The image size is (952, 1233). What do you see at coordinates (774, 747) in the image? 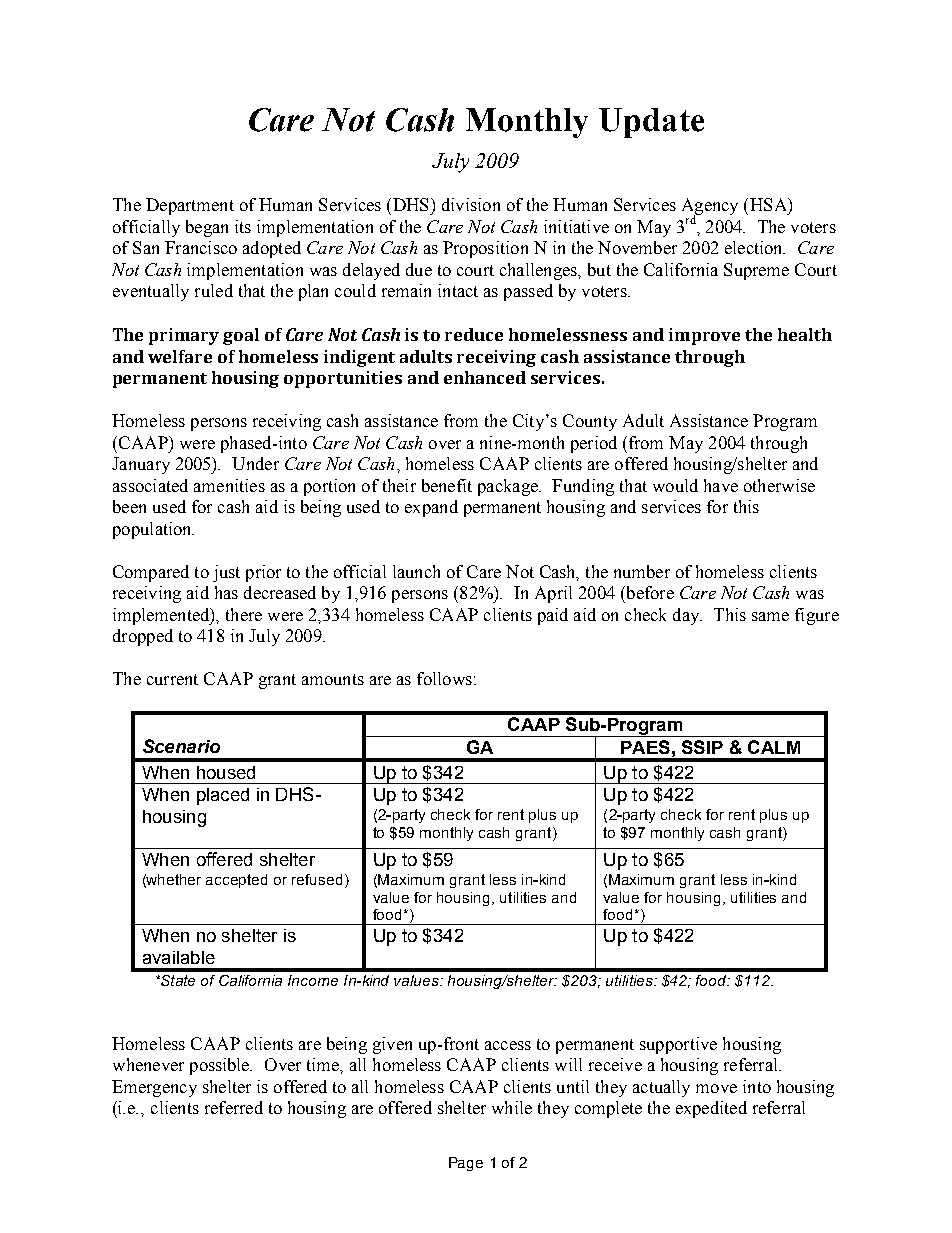
I see `CALM` at bounding box center [774, 747].
